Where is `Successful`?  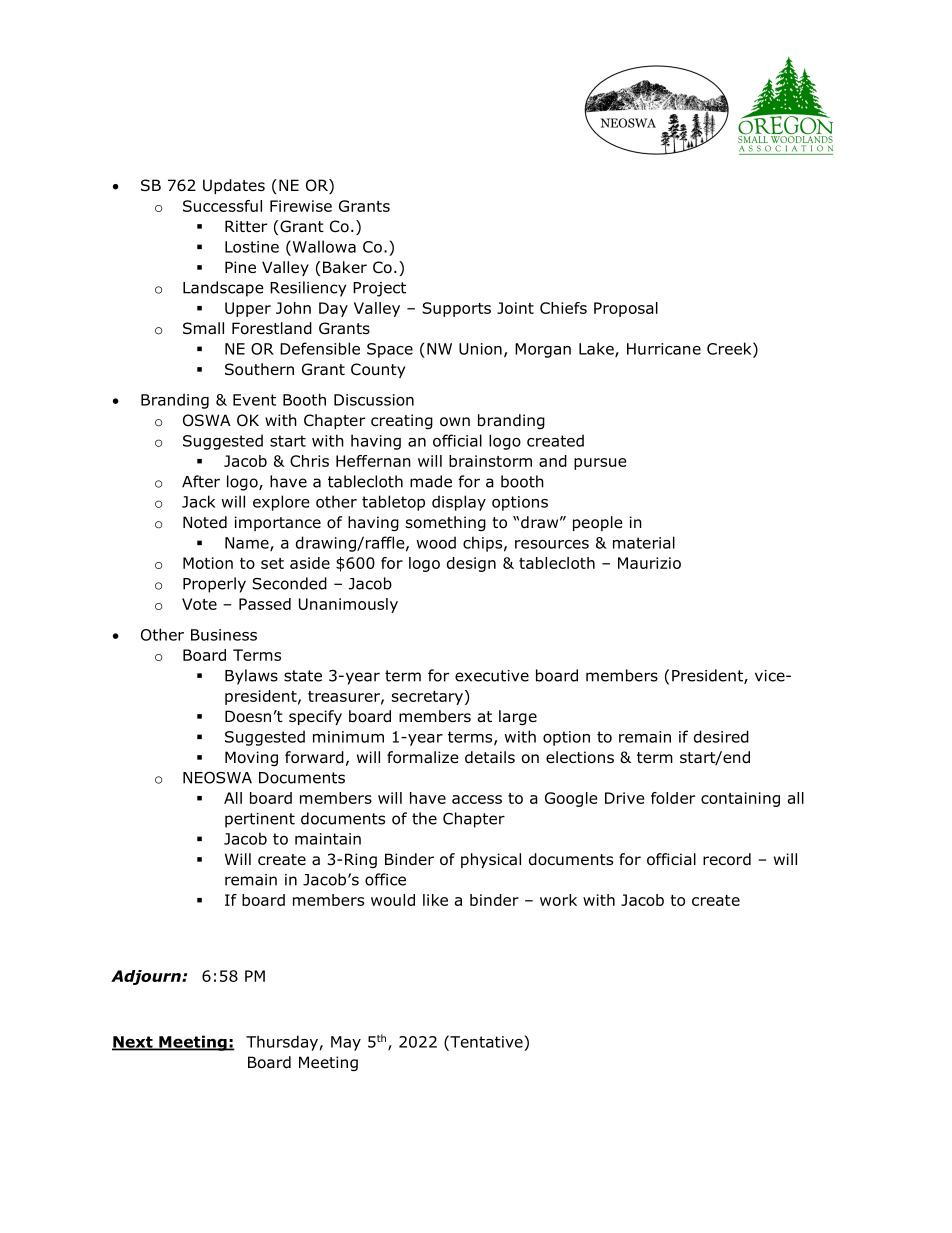
Successful is located at coordinates (222, 206).
